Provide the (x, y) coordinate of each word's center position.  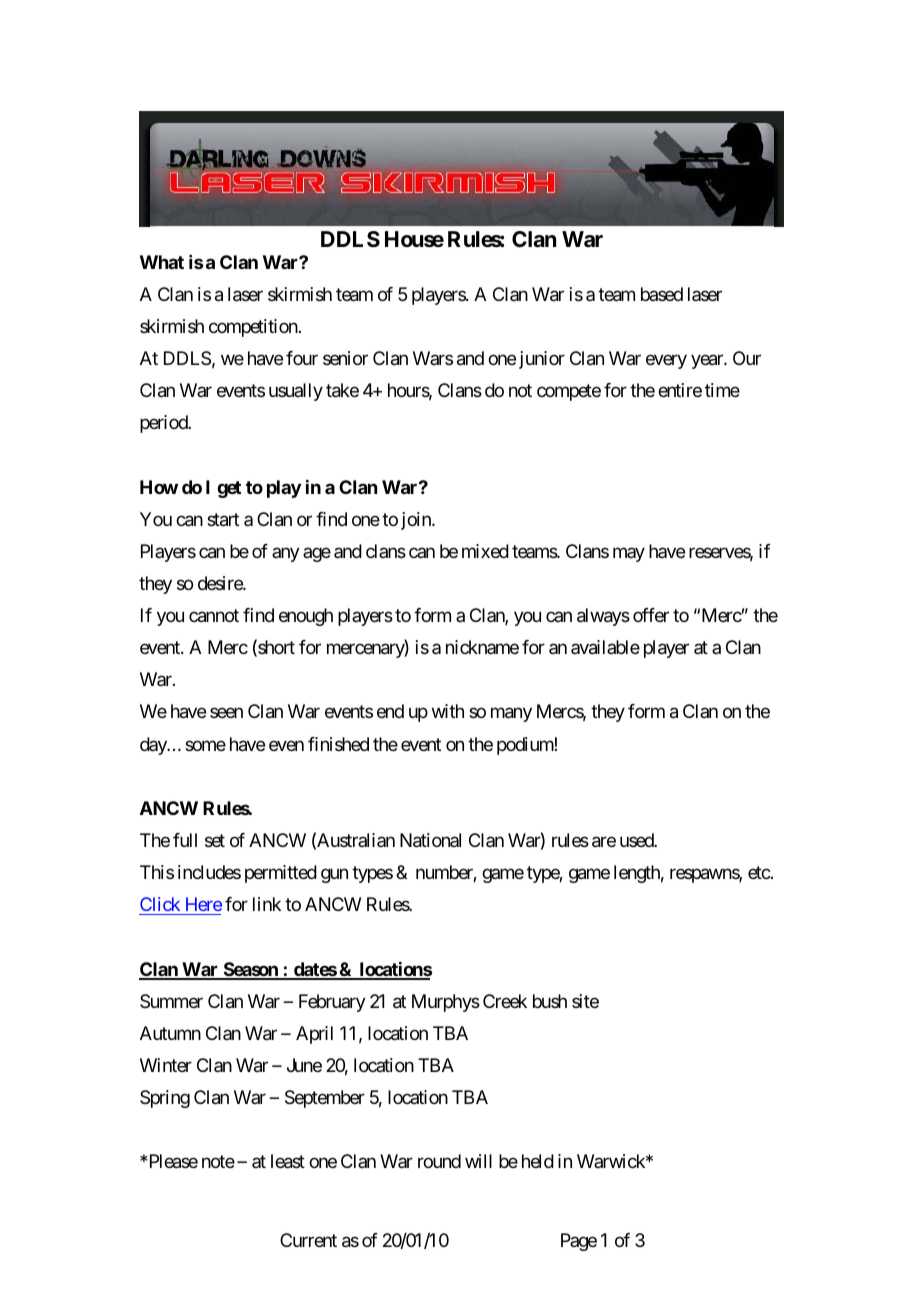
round (439, 1161)
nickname (482, 647)
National (430, 840)
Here (204, 904)
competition (253, 328)
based (662, 294)
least (288, 1161)
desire (221, 583)
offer (651, 615)
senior (345, 358)
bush (550, 1001)
